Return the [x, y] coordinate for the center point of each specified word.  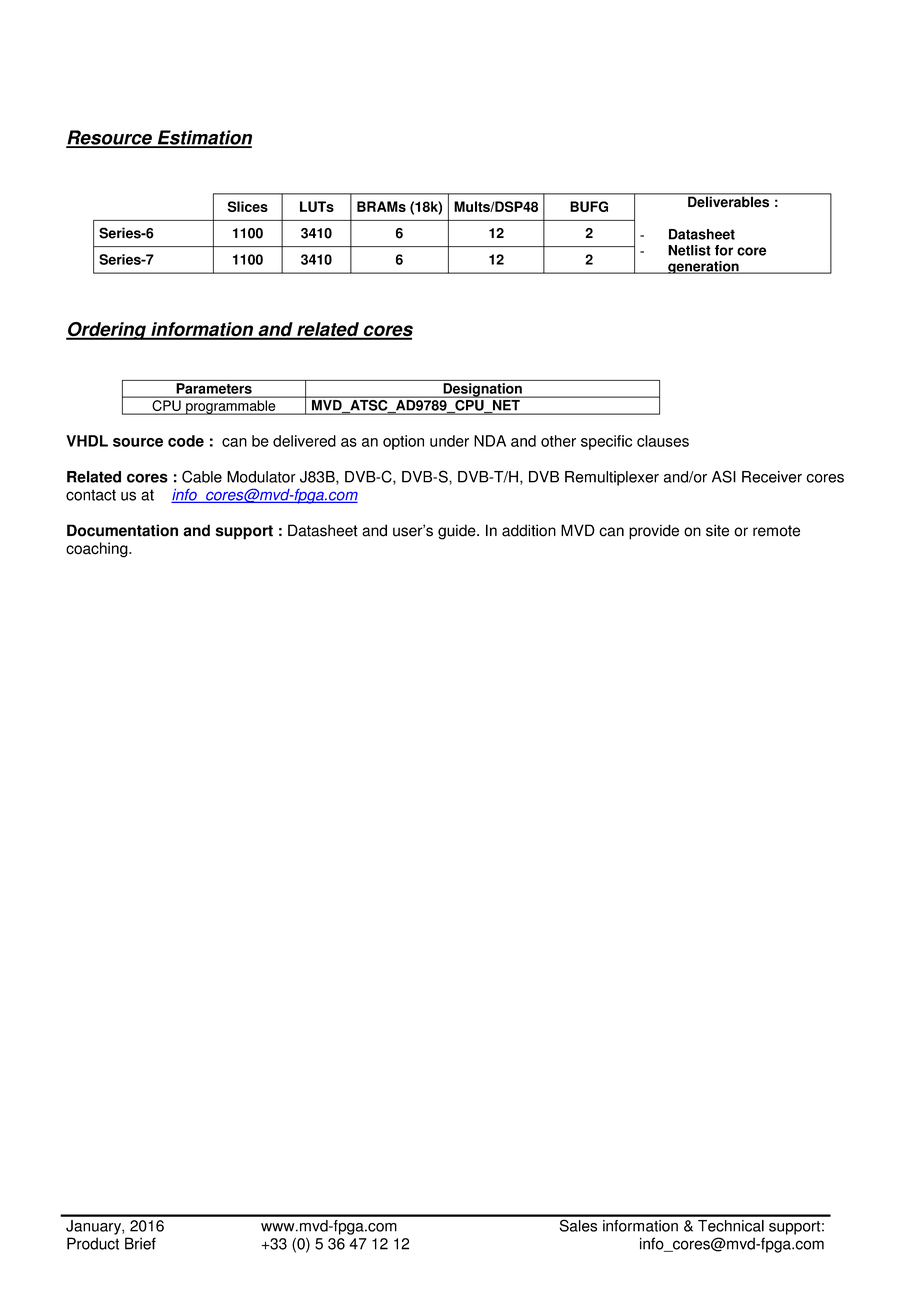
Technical [731, 1226]
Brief [140, 1243]
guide [458, 532]
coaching [98, 550]
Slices [248, 206]
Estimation [203, 138]
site [717, 530]
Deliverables [729, 201]
